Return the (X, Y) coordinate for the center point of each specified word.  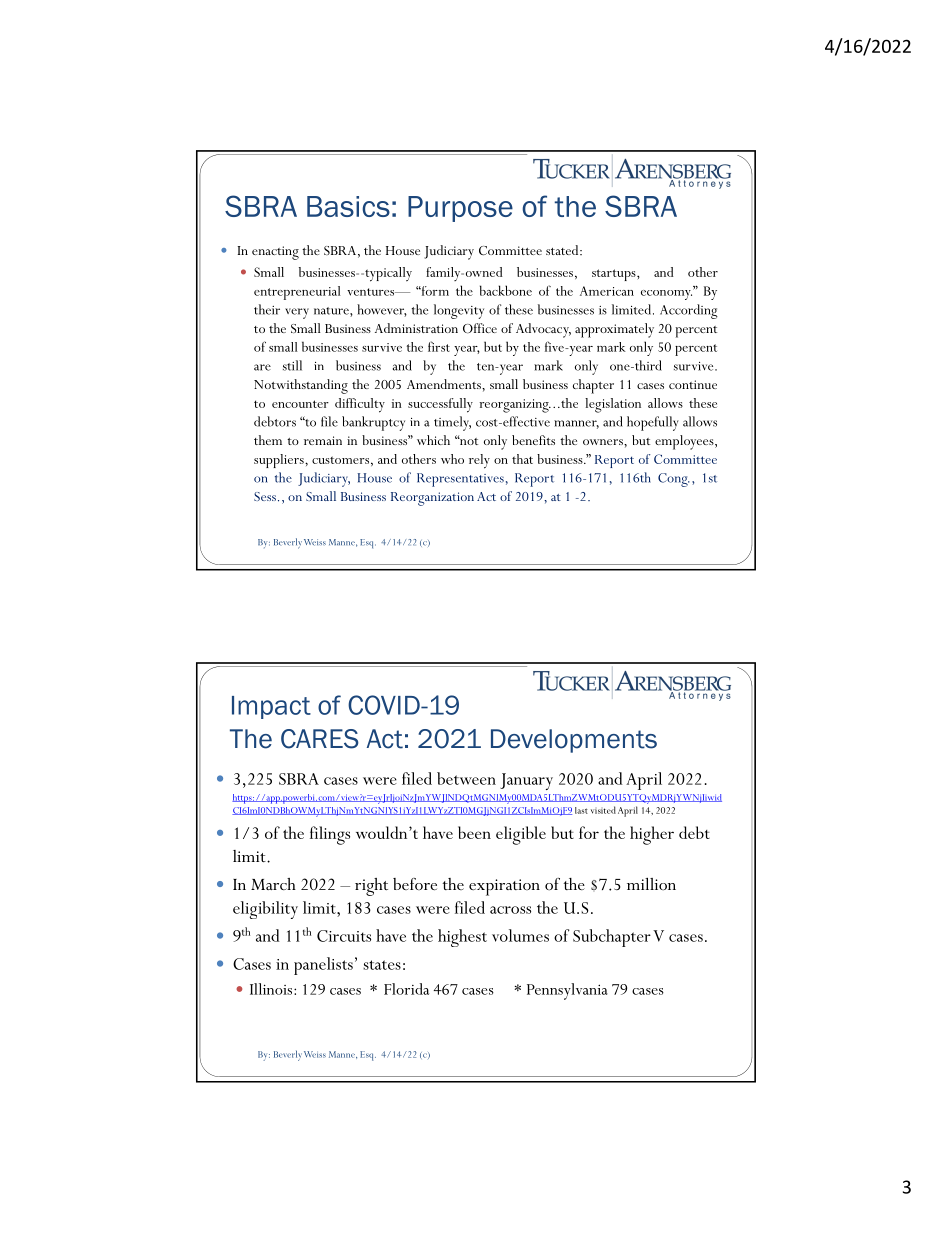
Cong (674, 480)
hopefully (653, 423)
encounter (300, 404)
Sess (265, 496)
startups (615, 275)
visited (603, 810)
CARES (320, 739)
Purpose (460, 209)
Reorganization (432, 499)
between (466, 778)
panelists (323, 966)
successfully (440, 405)
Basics (348, 206)
